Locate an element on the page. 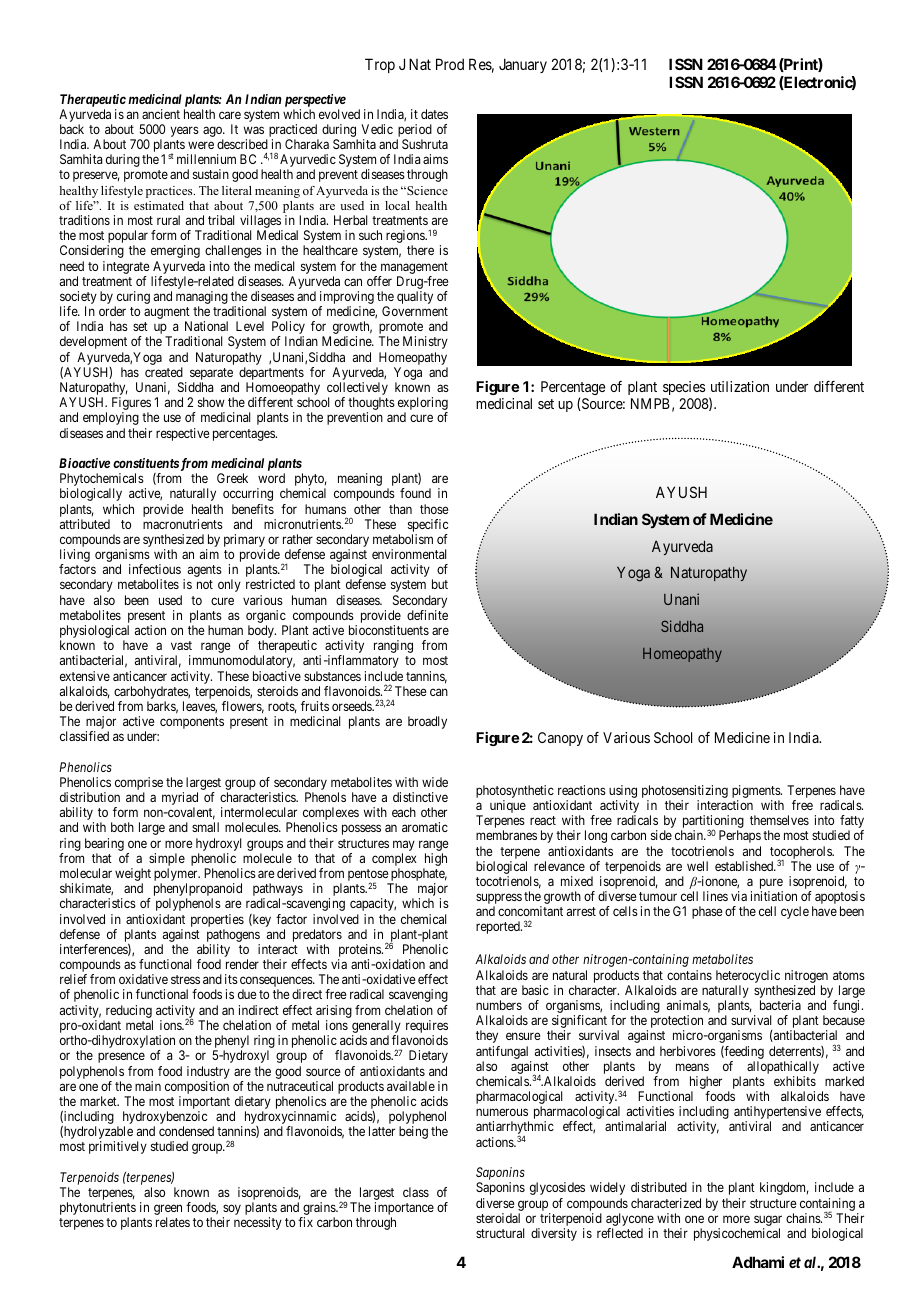  respective is located at coordinates (183, 434).
